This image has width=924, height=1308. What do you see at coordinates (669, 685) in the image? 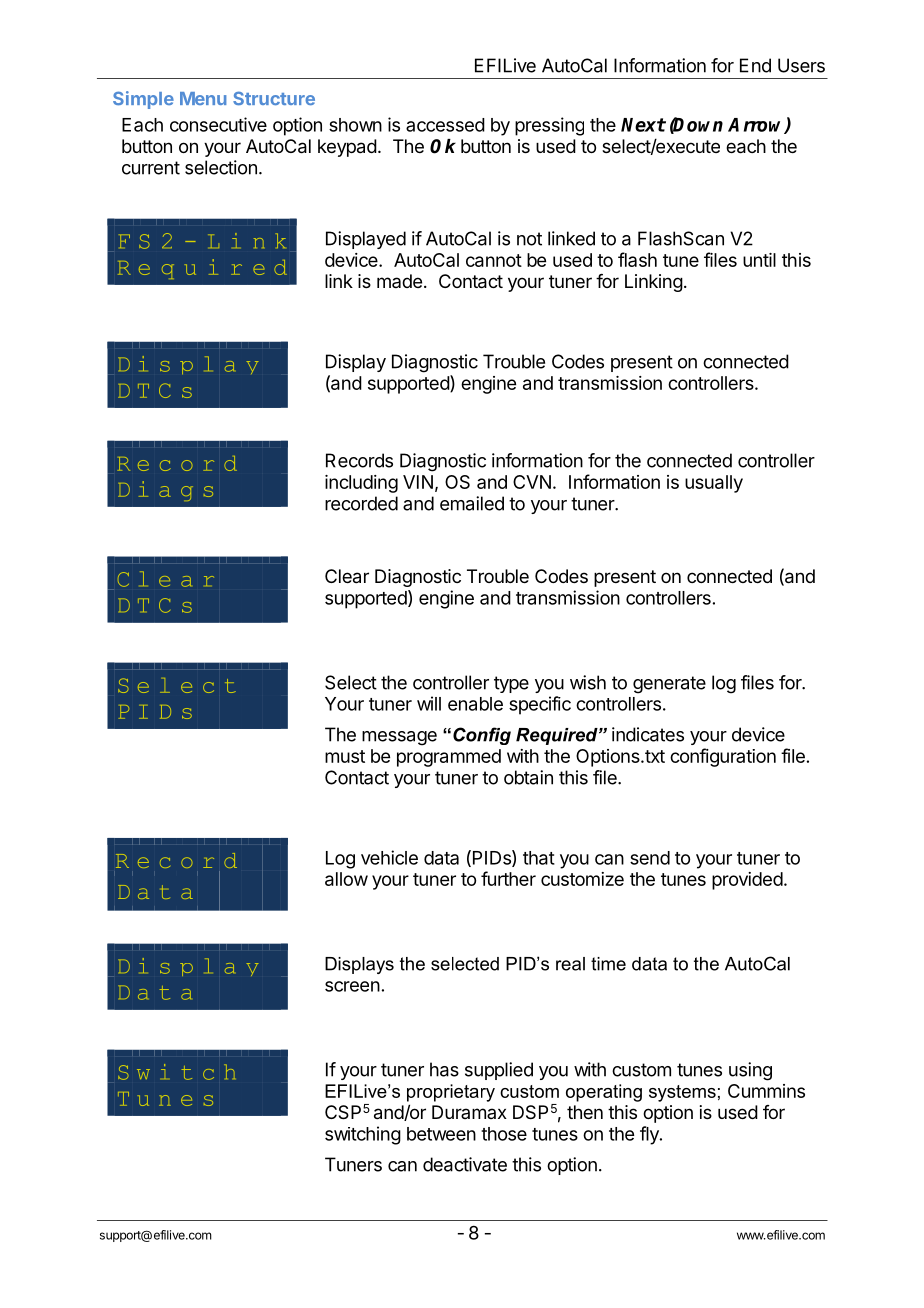
I see `generate` at bounding box center [669, 685].
